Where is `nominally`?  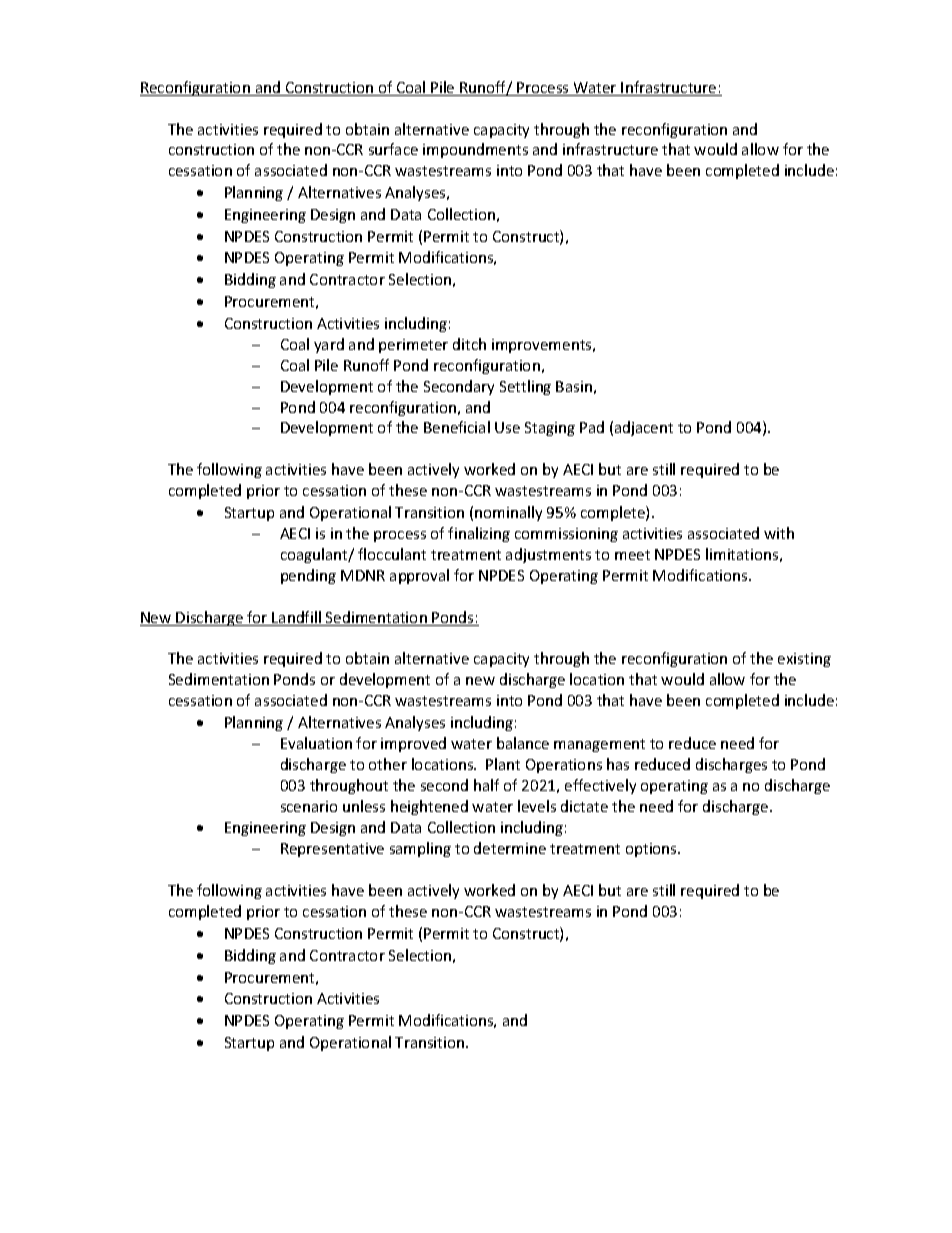 nominally is located at coordinates (508, 513).
